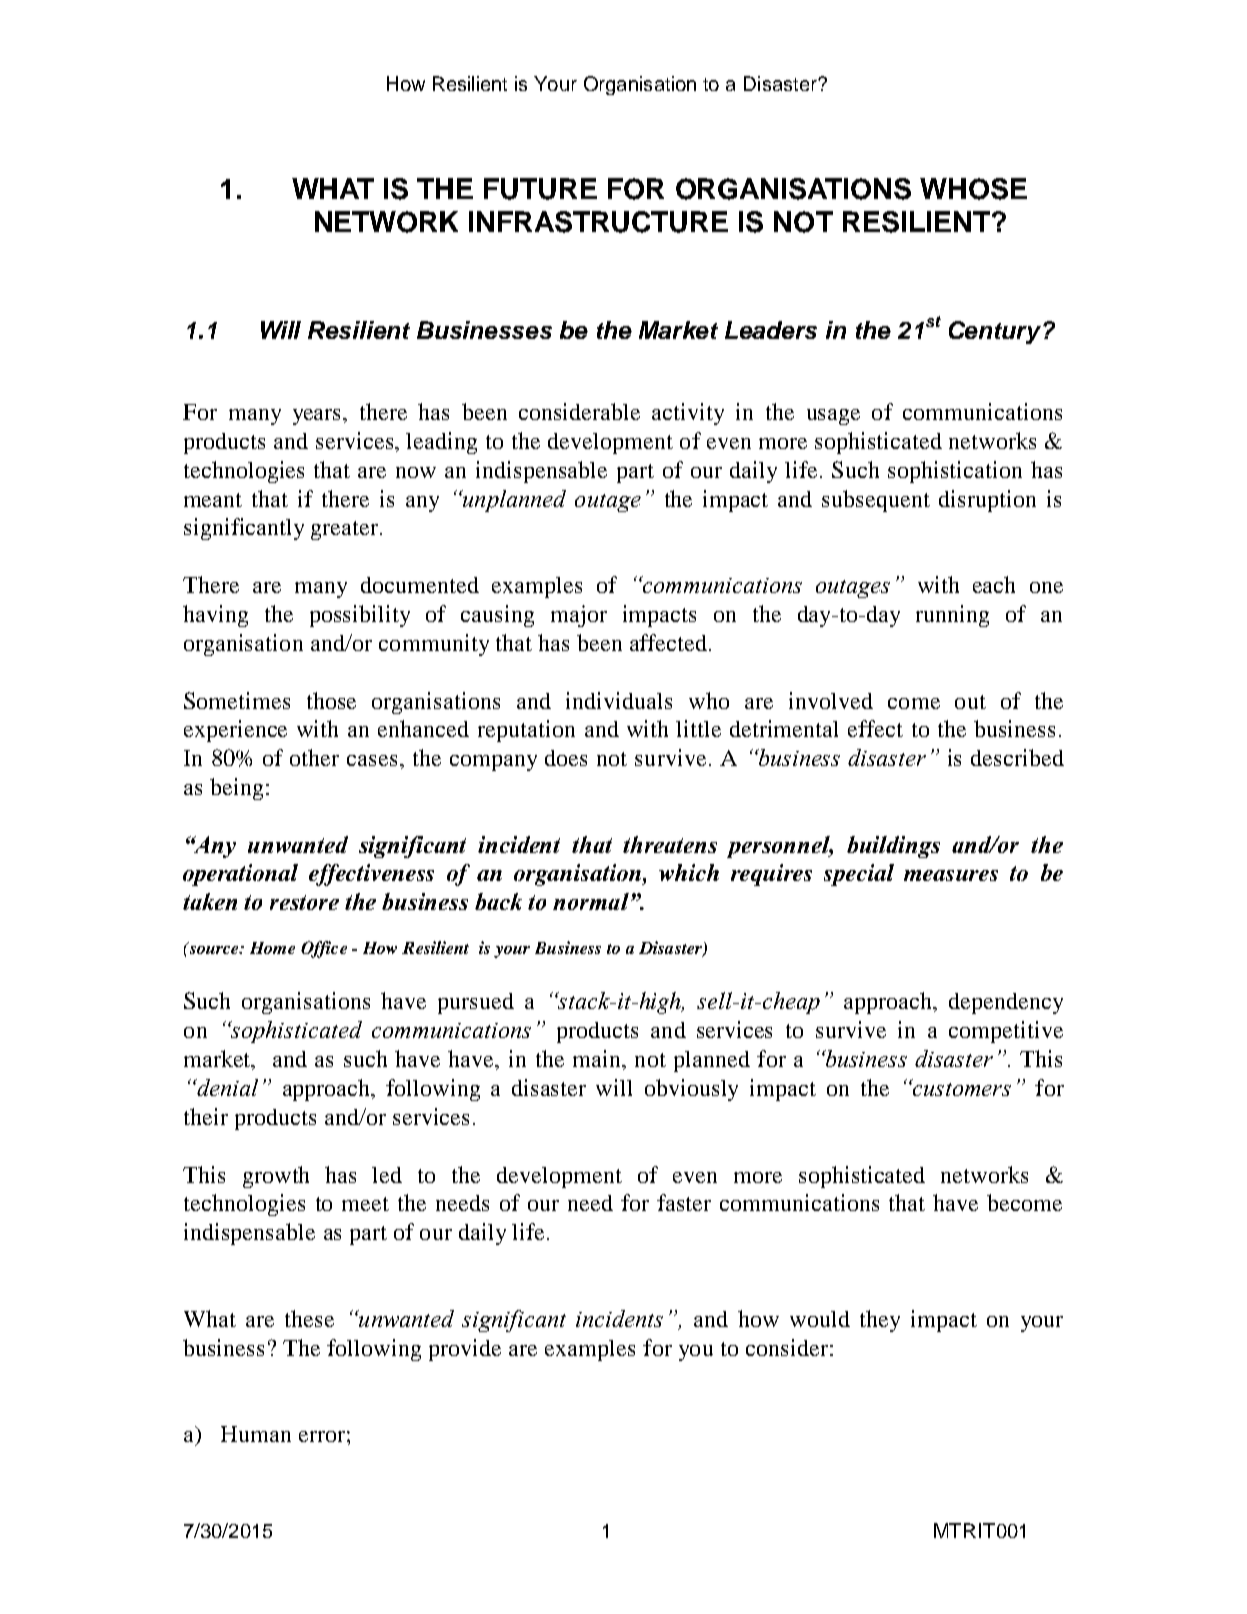 The width and height of the image is (1247, 1614). Describe the element at coordinates (880, 1321) in the image. I see `they` at that location.
